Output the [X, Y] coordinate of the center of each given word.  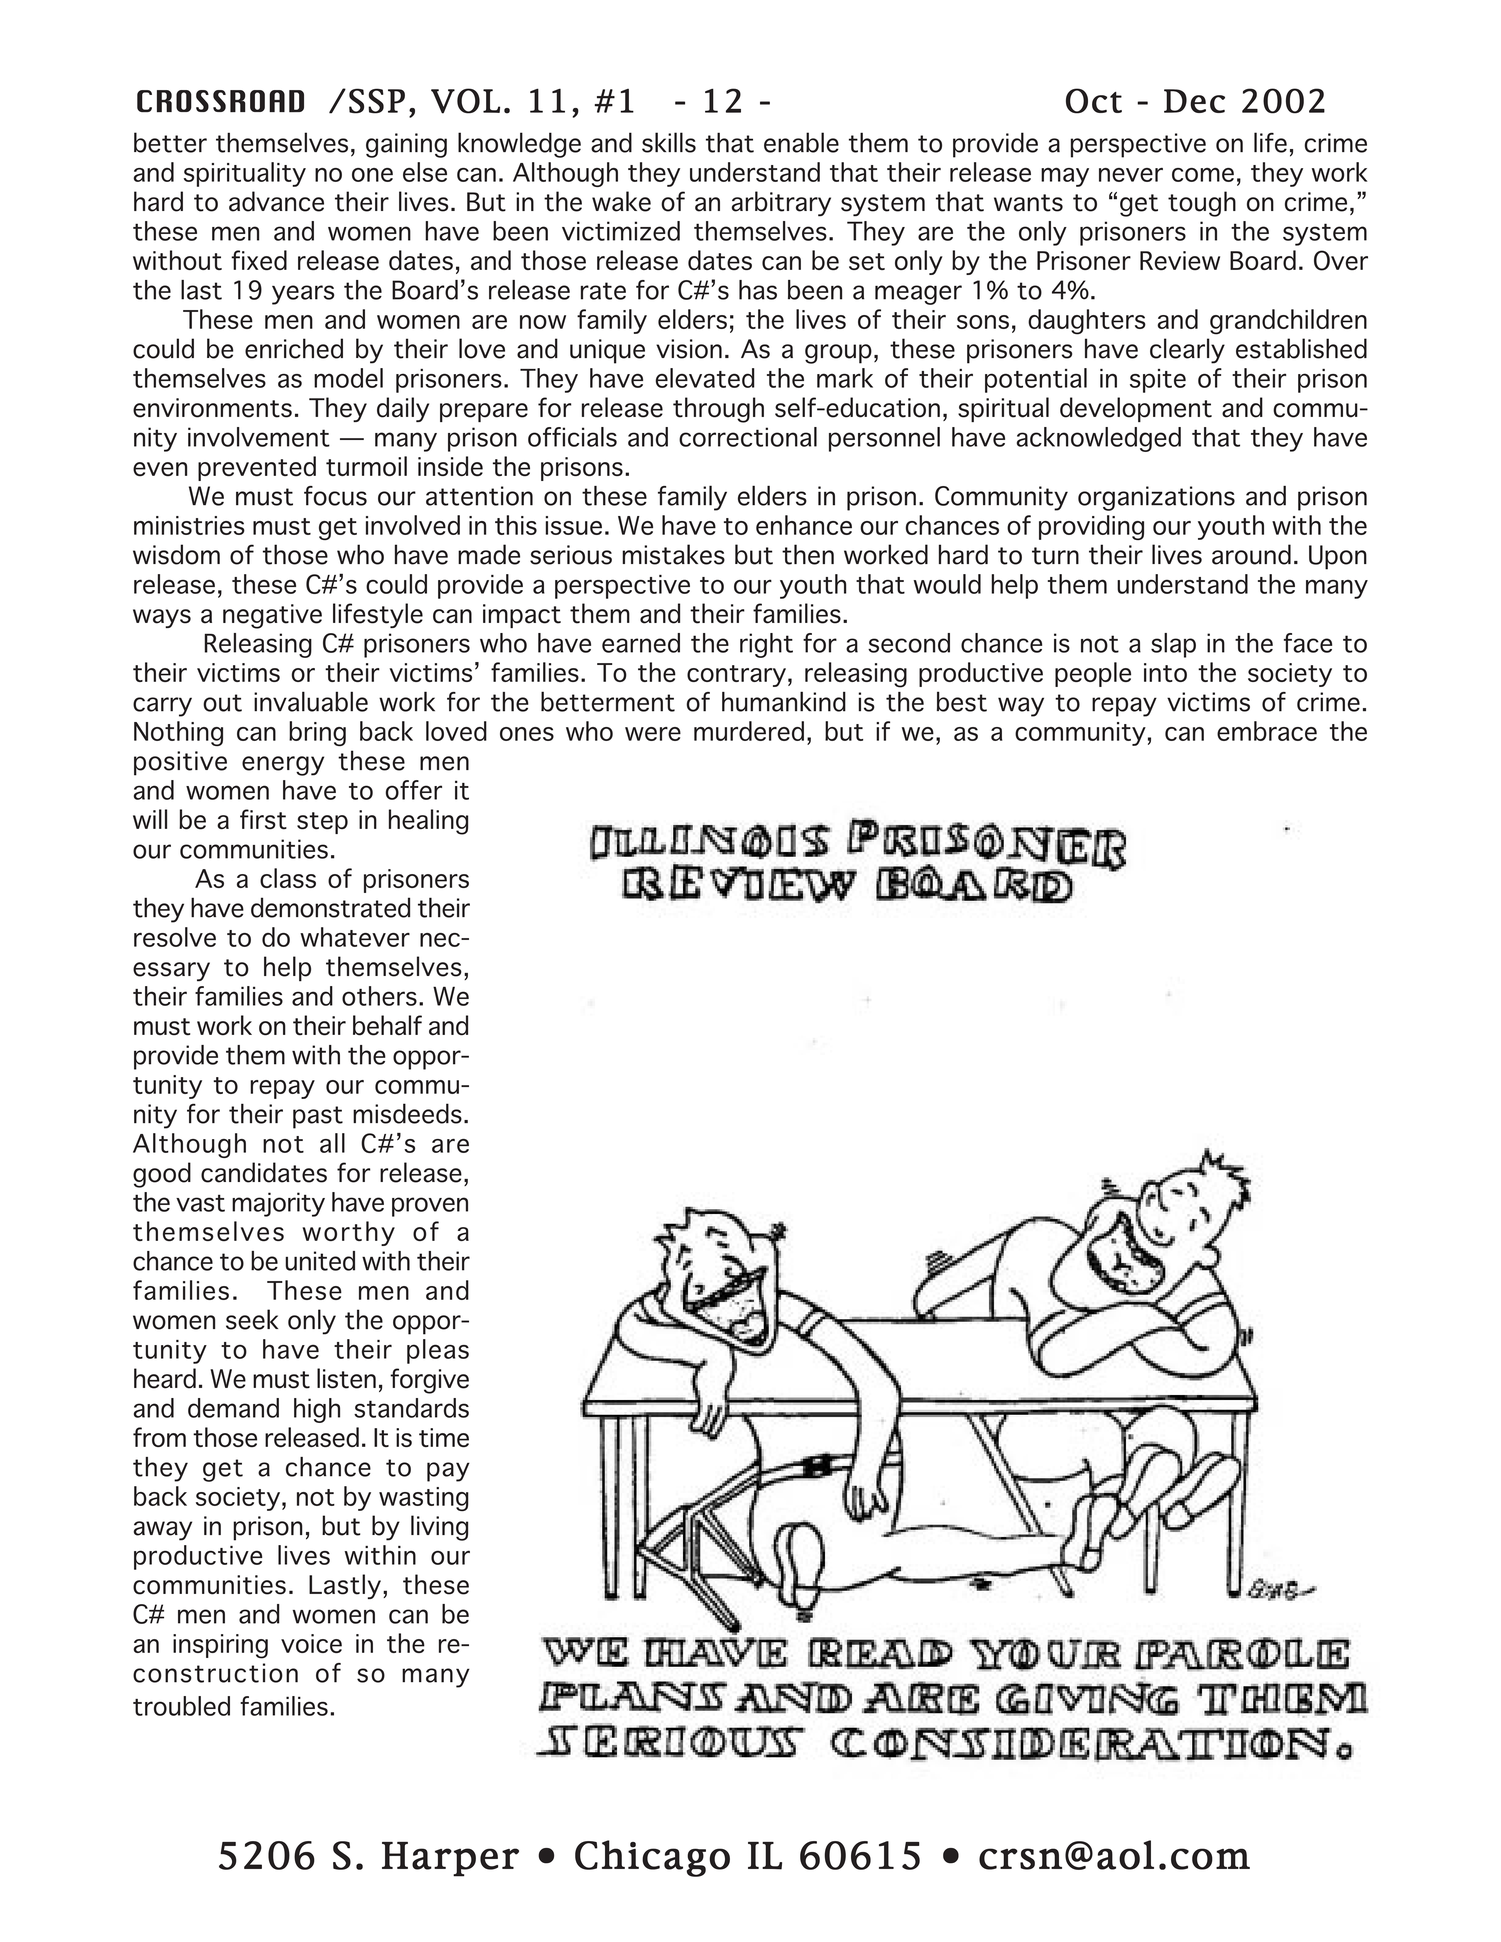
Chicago [652, 1858]
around [1251, 554]
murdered [749, 731]
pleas [438, 1351]
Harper [450, 1859]
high [317, 1410]
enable [801, 142]
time [444, 1438]
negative [272, 616]
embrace [1267, 731]
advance [276, 201]
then [808, 554]
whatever [355, 937]
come [1203, 175]
